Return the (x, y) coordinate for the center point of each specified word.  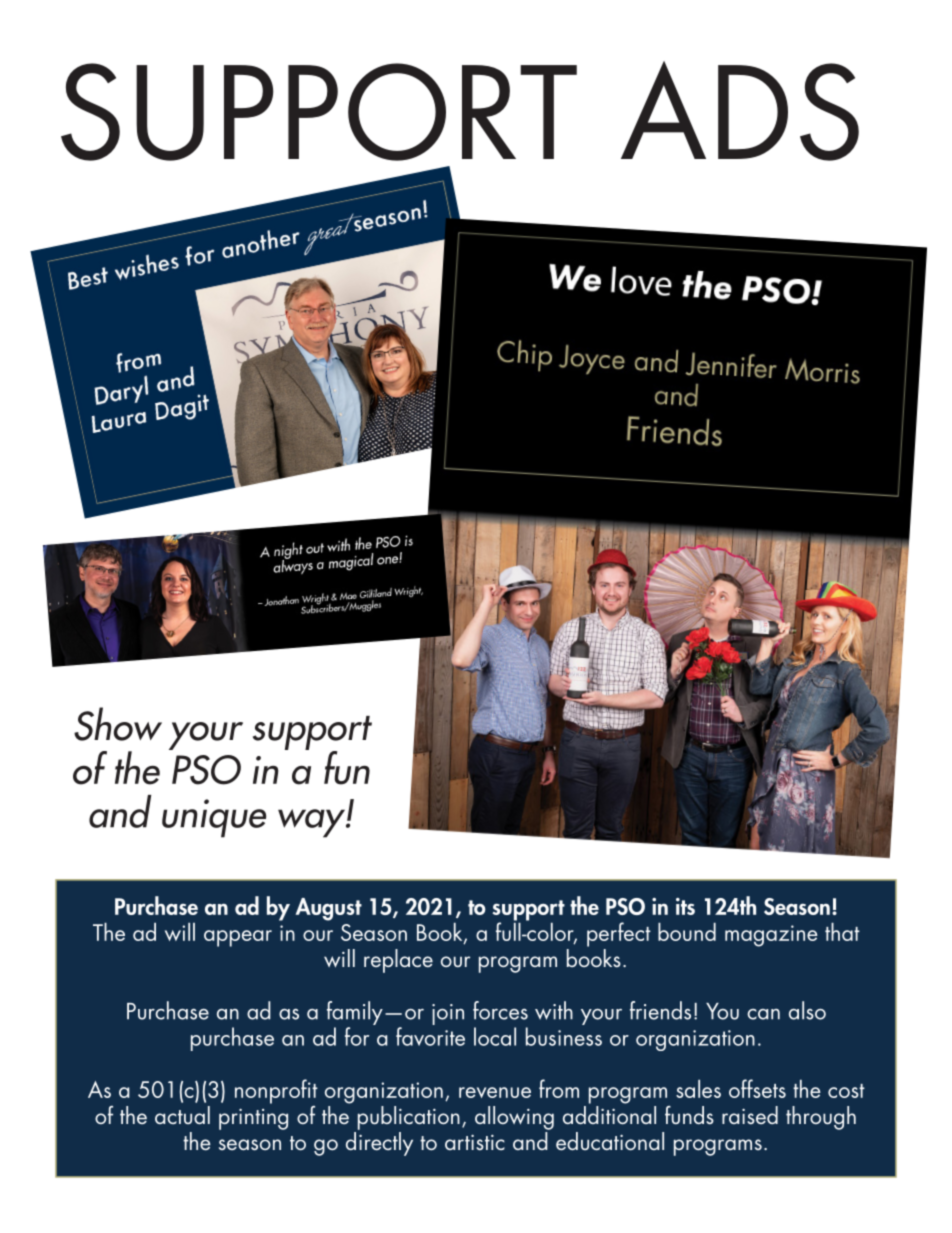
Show (118, 724)
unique (214, 818)
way (312, 823)
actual (182, 1115)
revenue (495, 1092)
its (685, 906)
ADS (740, 111)
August (329, 909)
